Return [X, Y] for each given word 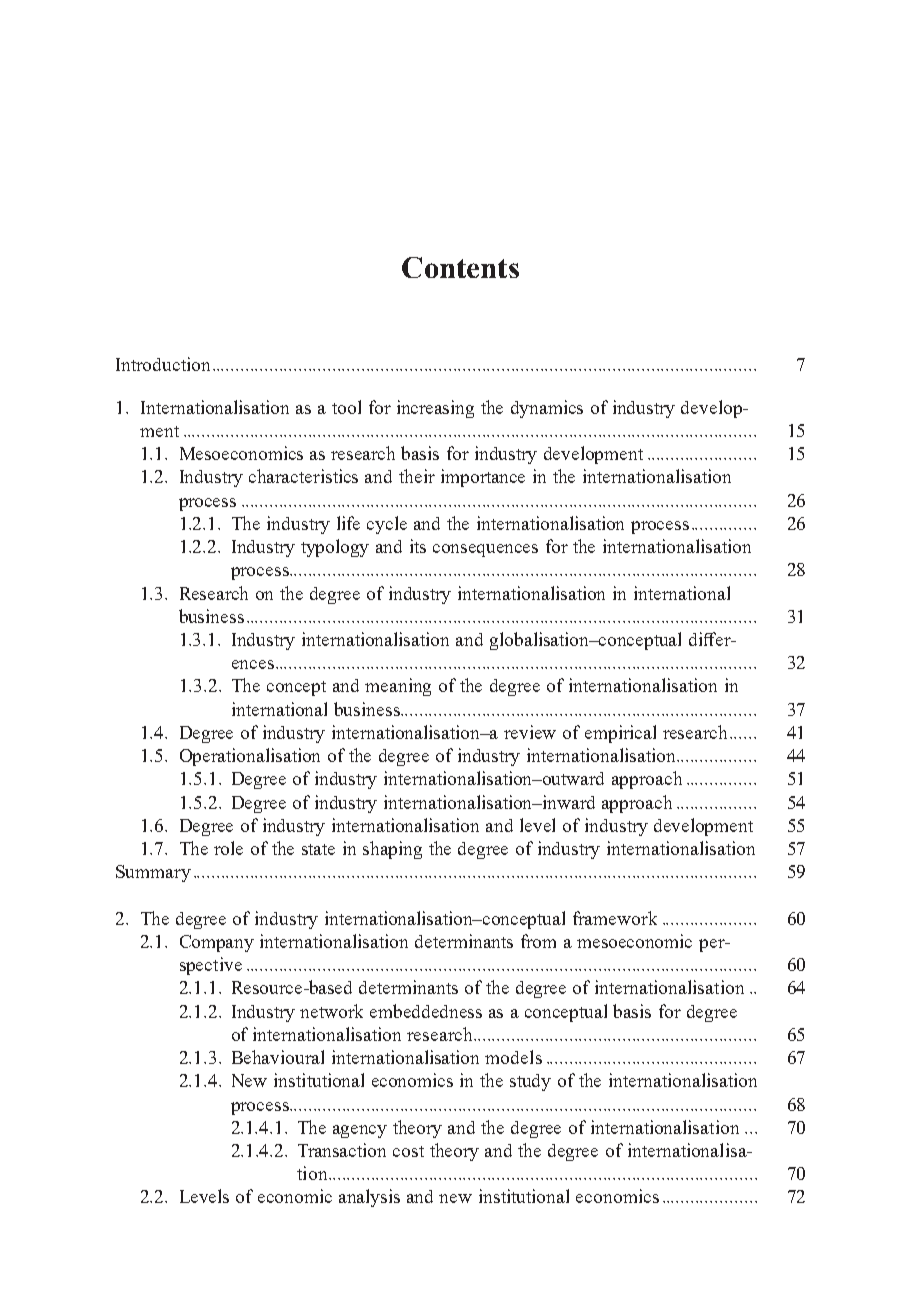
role [228, 848]
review [530, 732]
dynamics [547, 409]
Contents [460, 267]
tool [346, 407]
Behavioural [278, 1057]
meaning [398, 687]
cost [408, 1151]
